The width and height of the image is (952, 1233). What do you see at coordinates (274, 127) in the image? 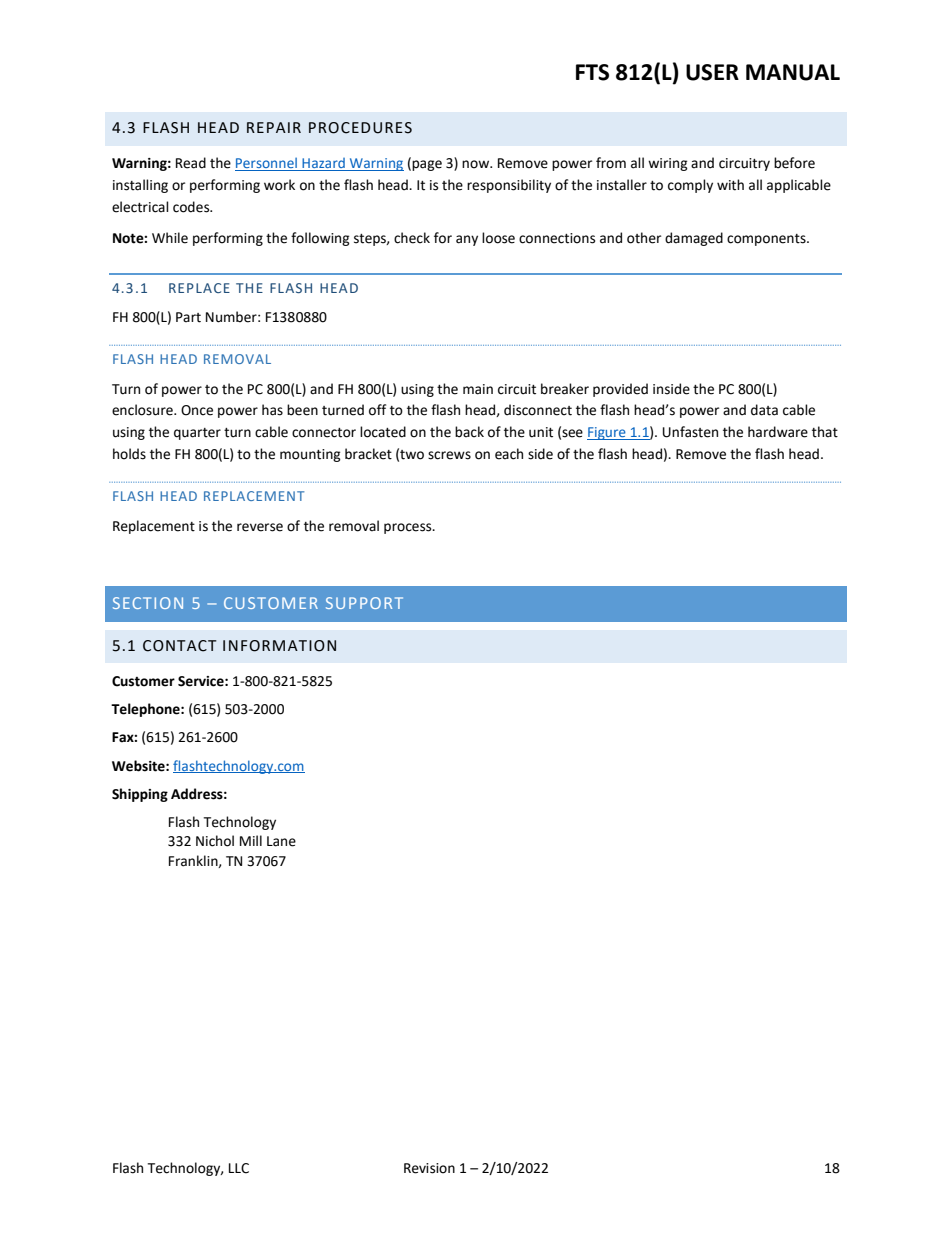
I see `REPAIR` at bounding box center [274, 127].
